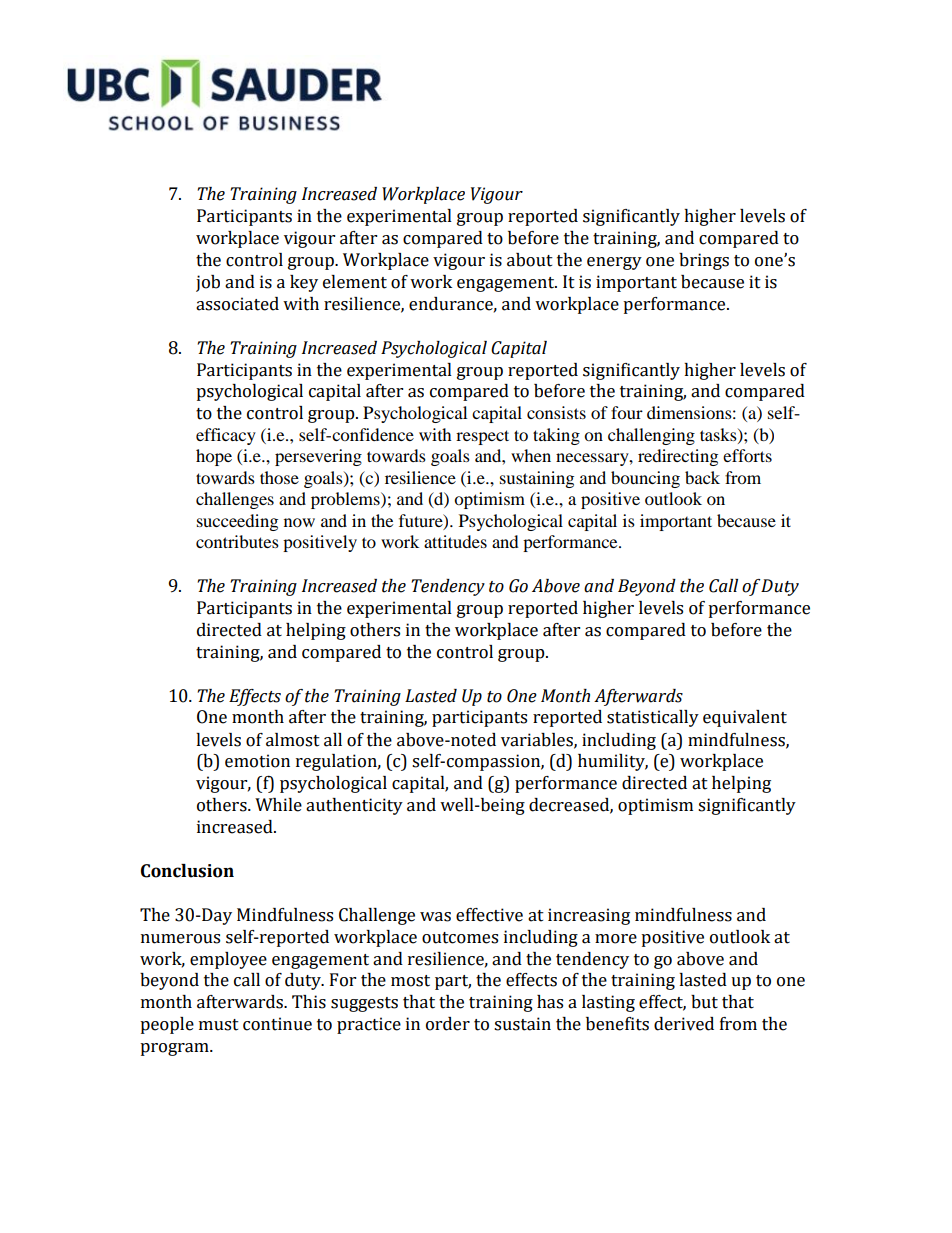 The width and height of the screenshot is (952, 1233). What do you see at coordinates (684, 1024) in the screenshot?
I see `derived` at bounding box center [684, 1024].
